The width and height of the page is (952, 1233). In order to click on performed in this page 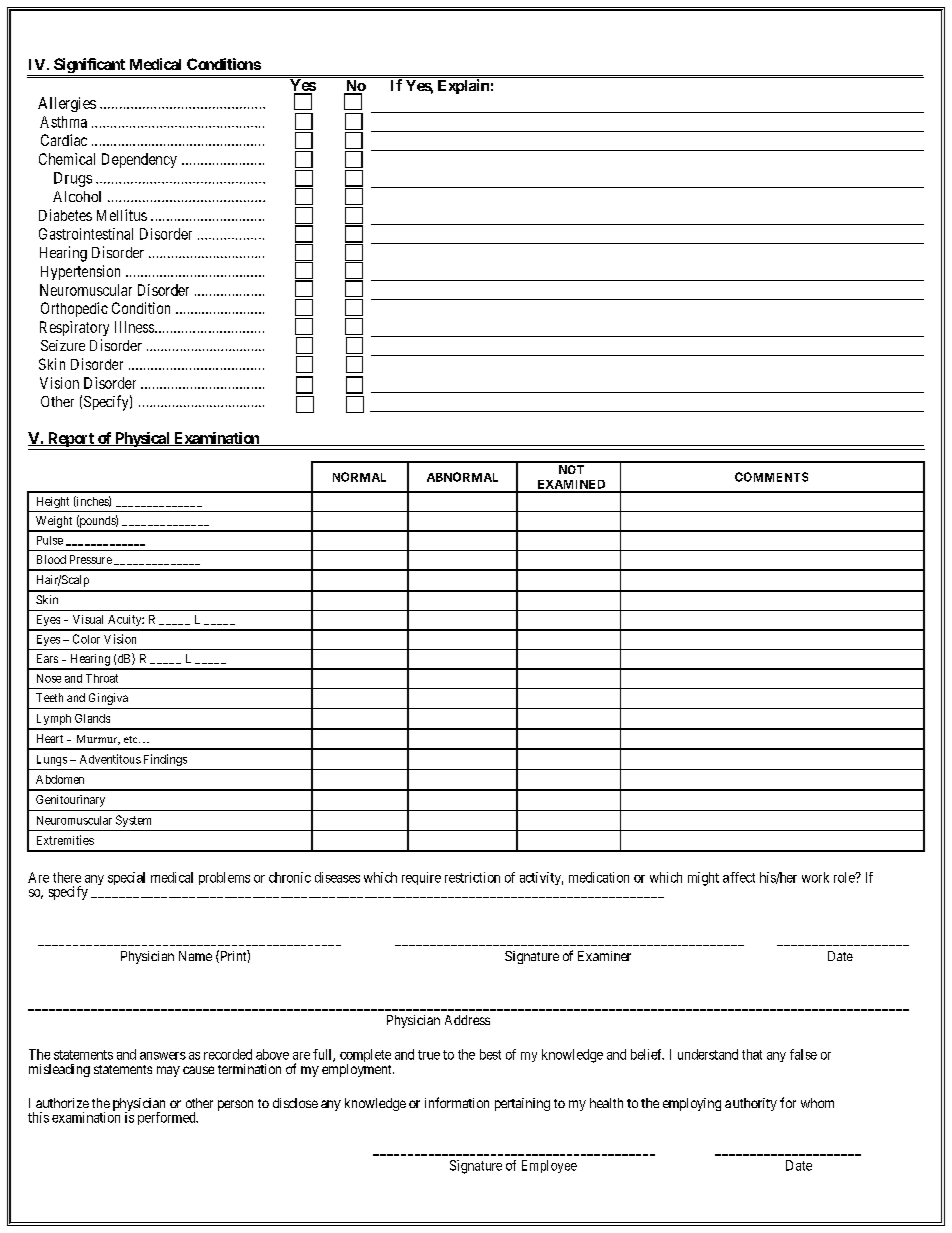, I will do `click(168, 1118)`.
